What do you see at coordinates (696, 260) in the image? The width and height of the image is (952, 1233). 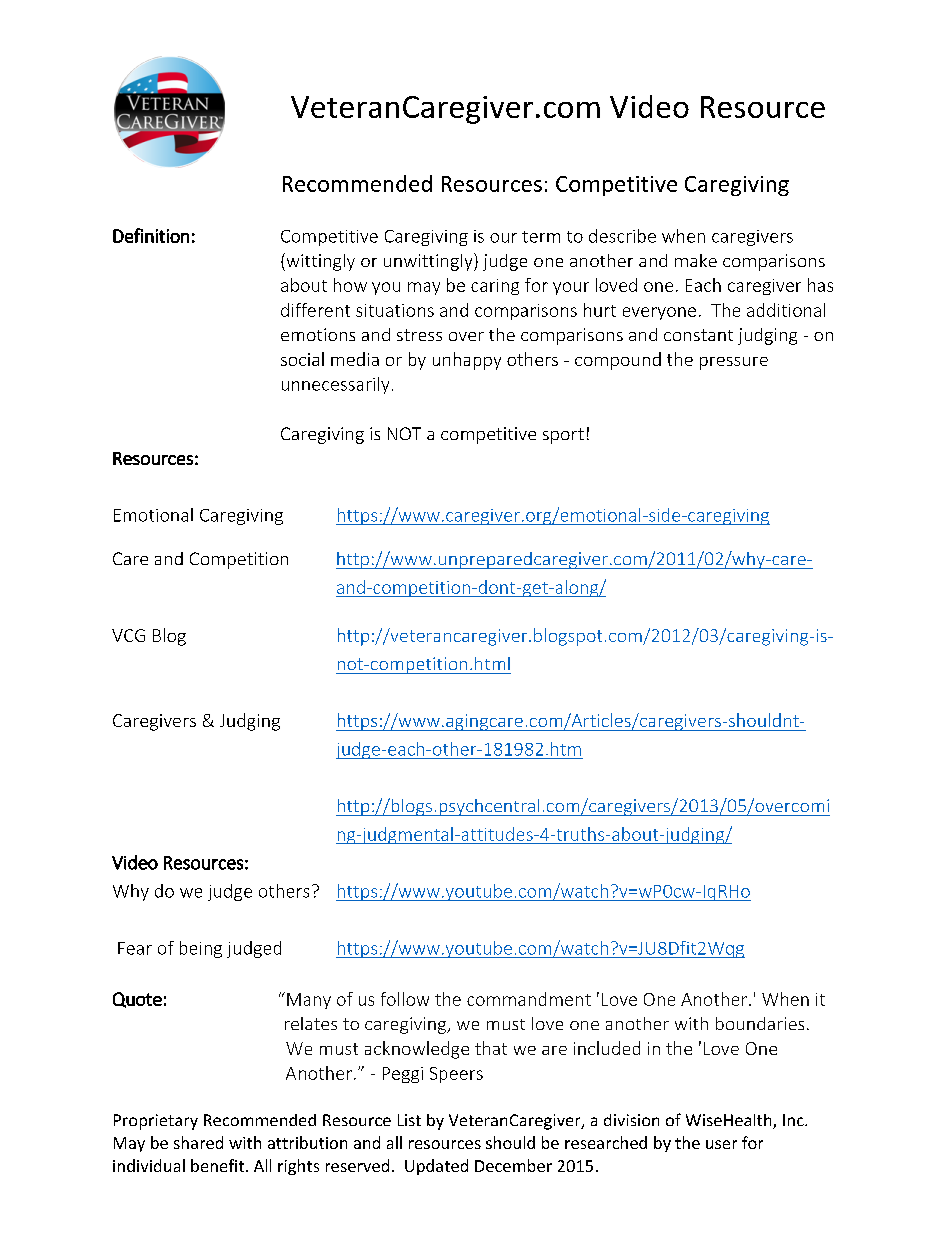 I see `make` at bounding box center [696, 260].
